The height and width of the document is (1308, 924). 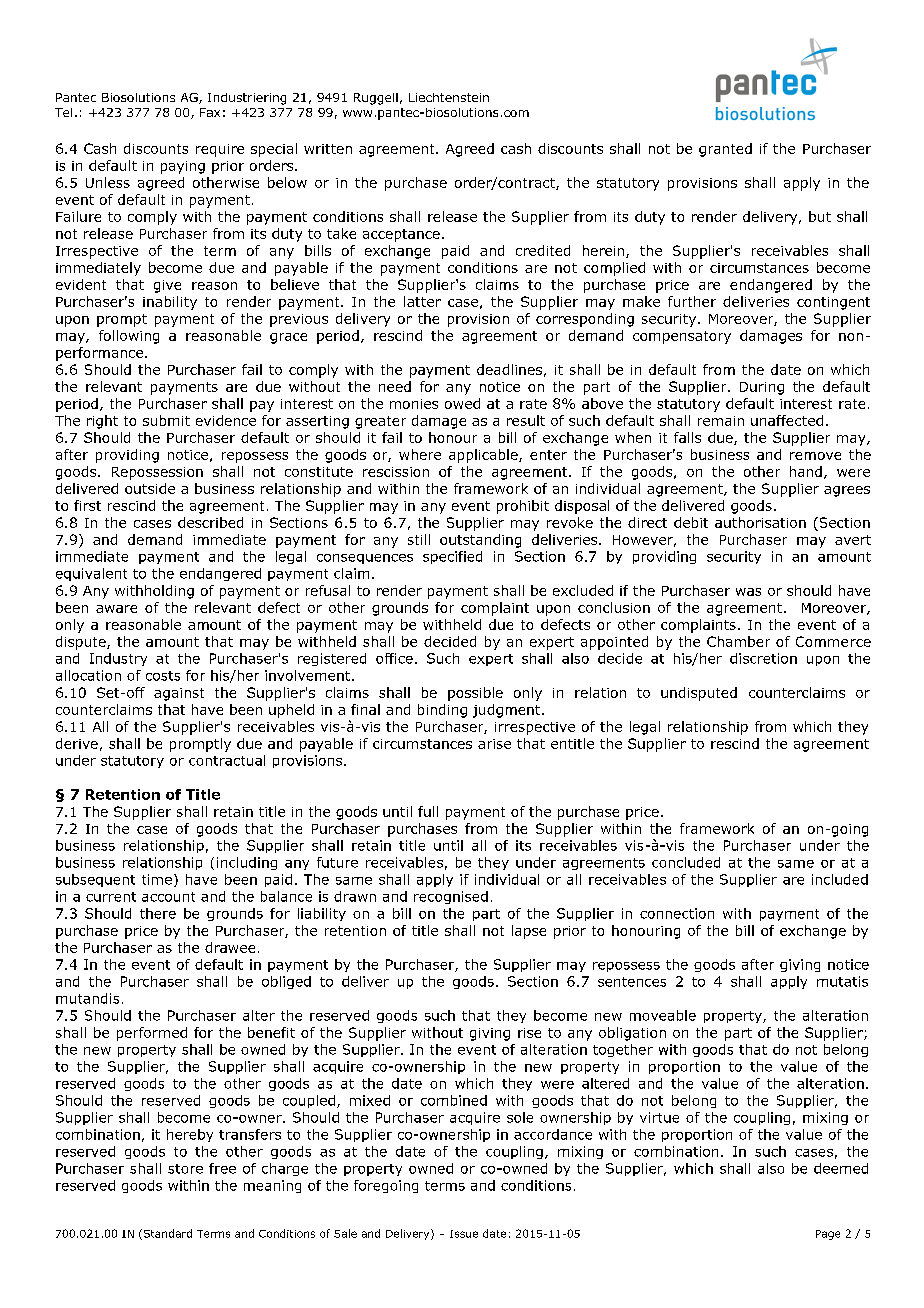 I want to click on costs, so click(x=163, y=676).
